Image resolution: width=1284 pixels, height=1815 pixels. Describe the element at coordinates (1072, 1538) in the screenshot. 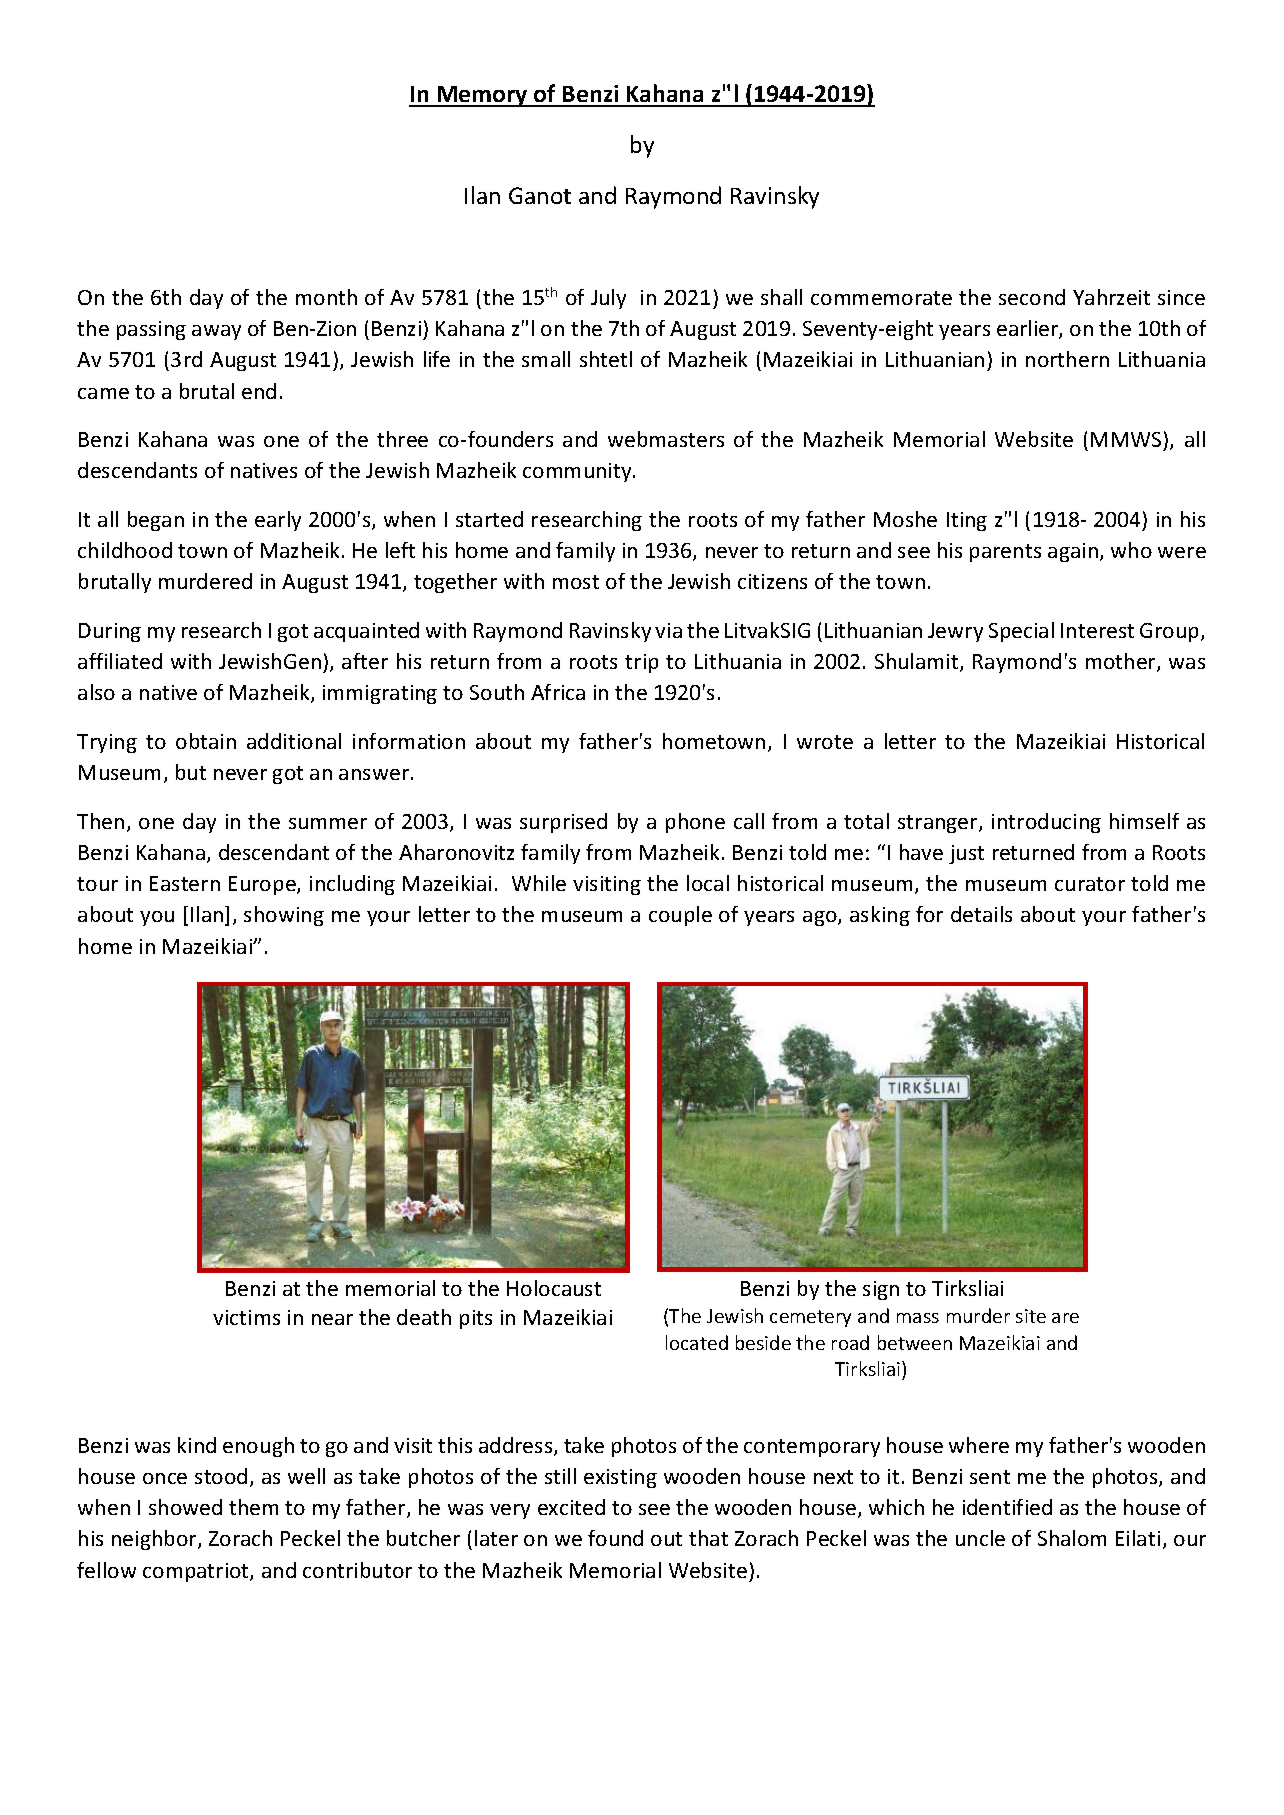

I see `Shalom` at that location.
